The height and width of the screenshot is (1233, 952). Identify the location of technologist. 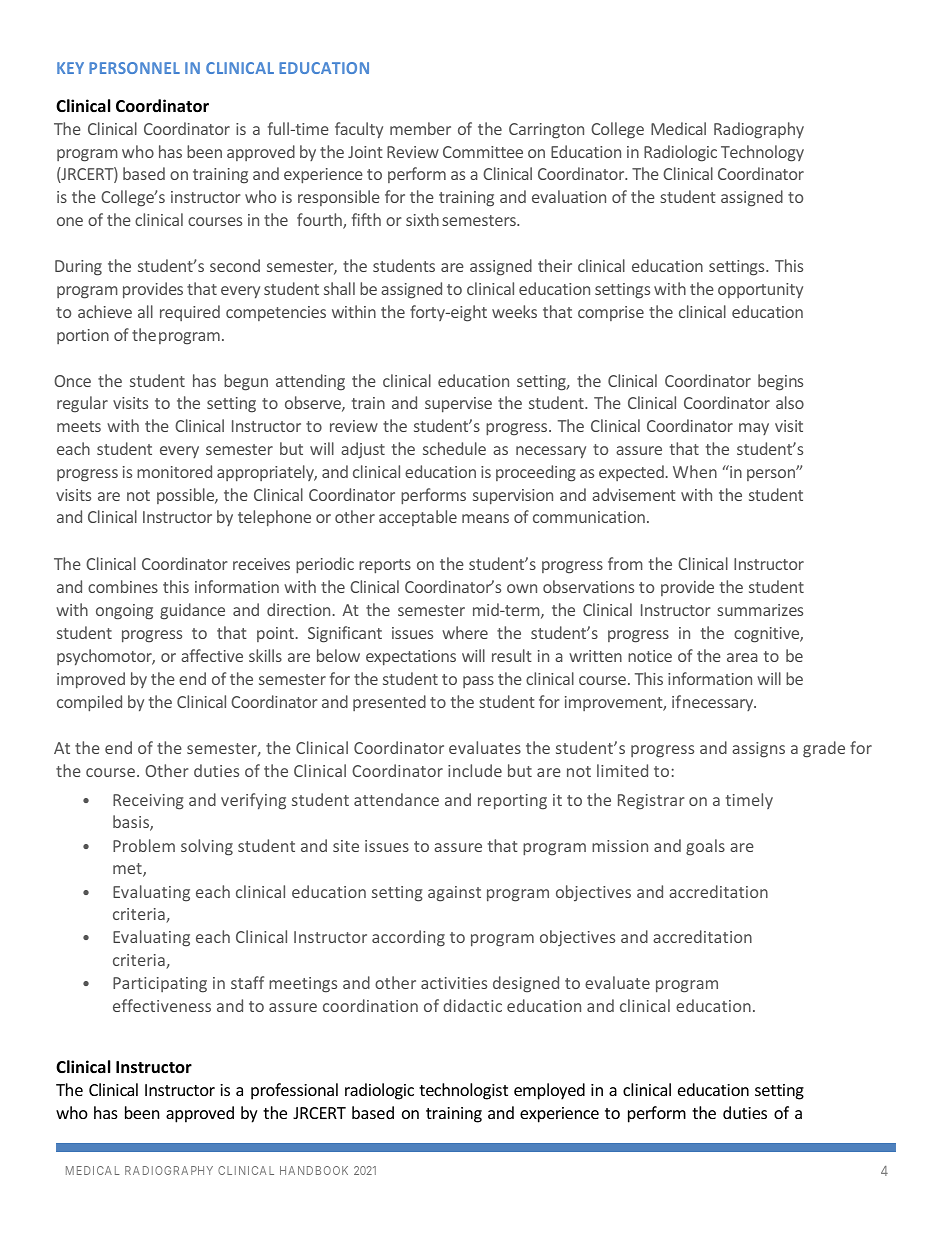
(463, 1091).
